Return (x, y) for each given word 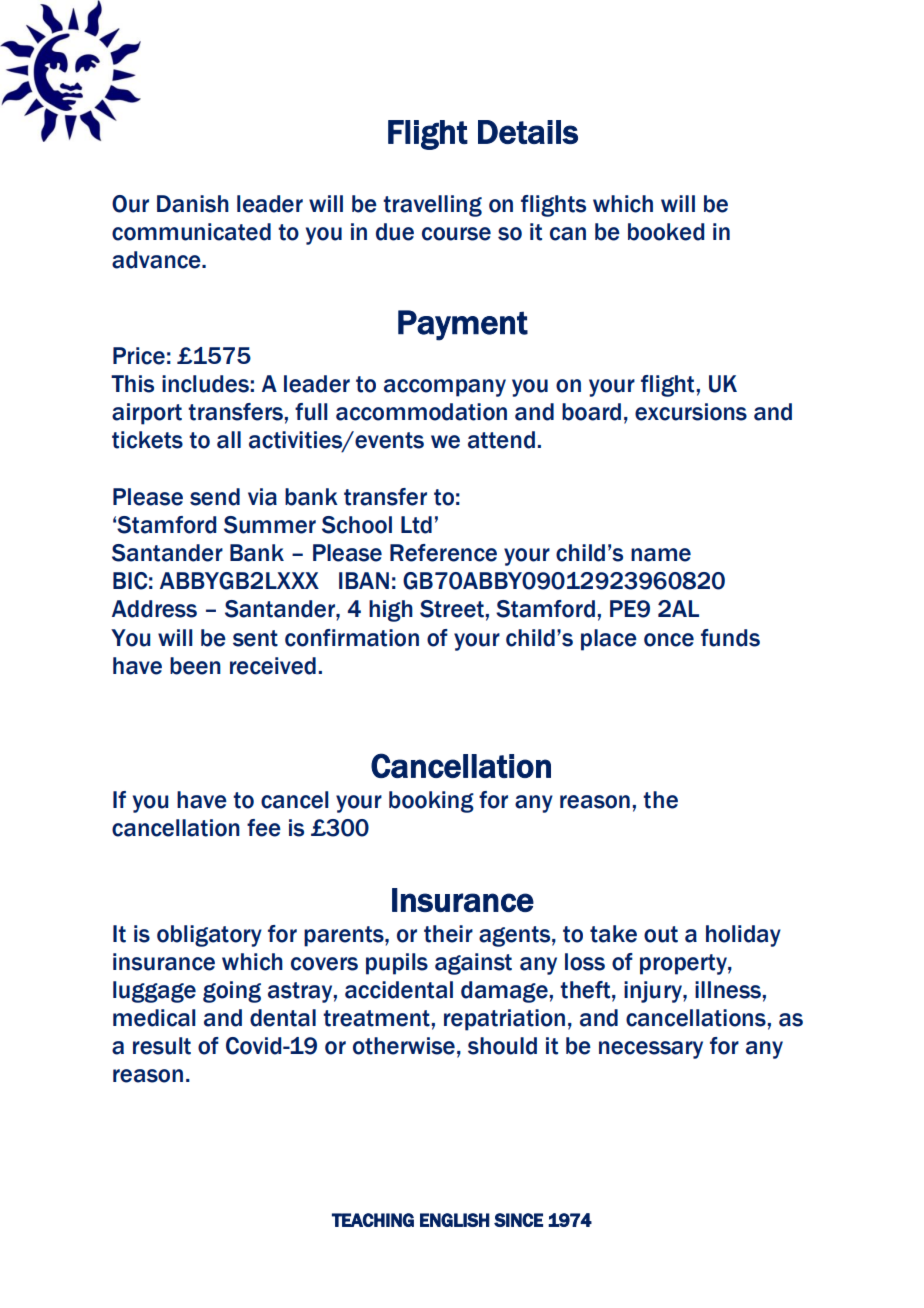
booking (431, 802)
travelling (432, 206)
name (661, 555)
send (215, 497)
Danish (193, 204)
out (661, 934)
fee (264, 828)
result (162, 1046)
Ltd (416, 525)
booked (666, 232)
